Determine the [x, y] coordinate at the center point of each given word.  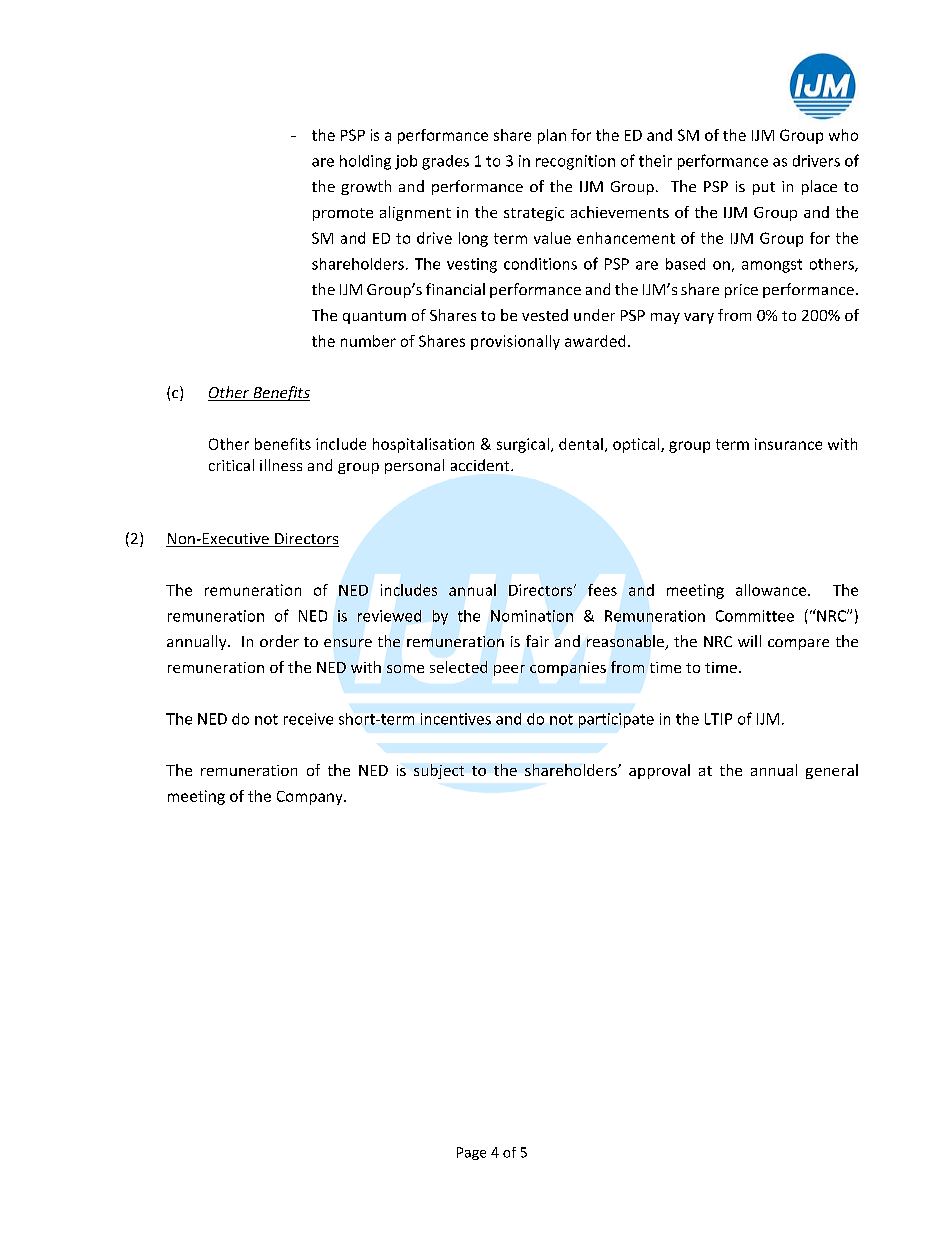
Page [471, 1153]
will [749, 641]
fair [537, 641]
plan [552, 136]
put [764, 188]
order [279, 641]
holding [365, 162]
